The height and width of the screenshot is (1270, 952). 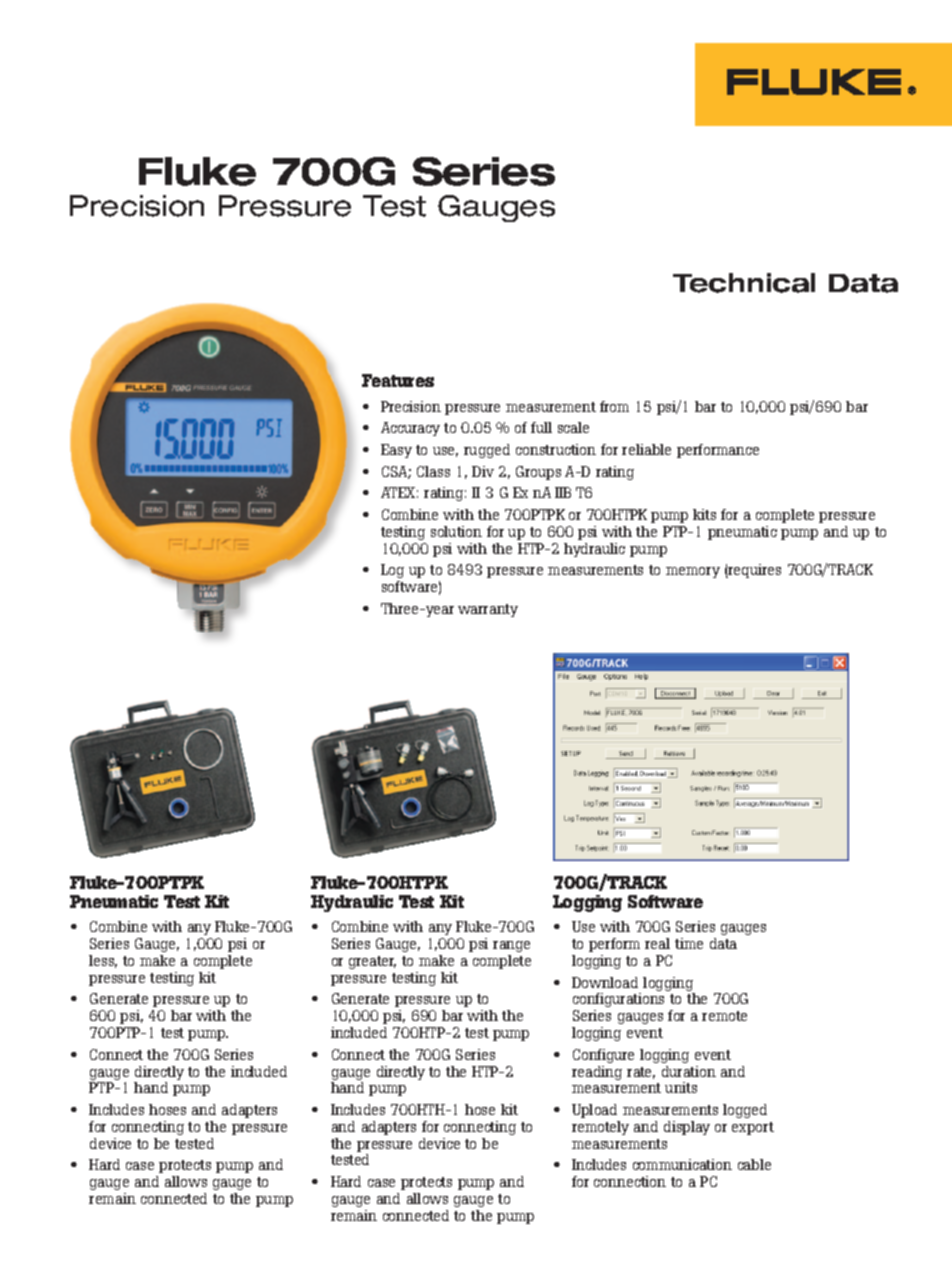 What do you see at coordinates (646, 449) in the screenshot?
I see `reliable` at bounding box center [646, 449].
